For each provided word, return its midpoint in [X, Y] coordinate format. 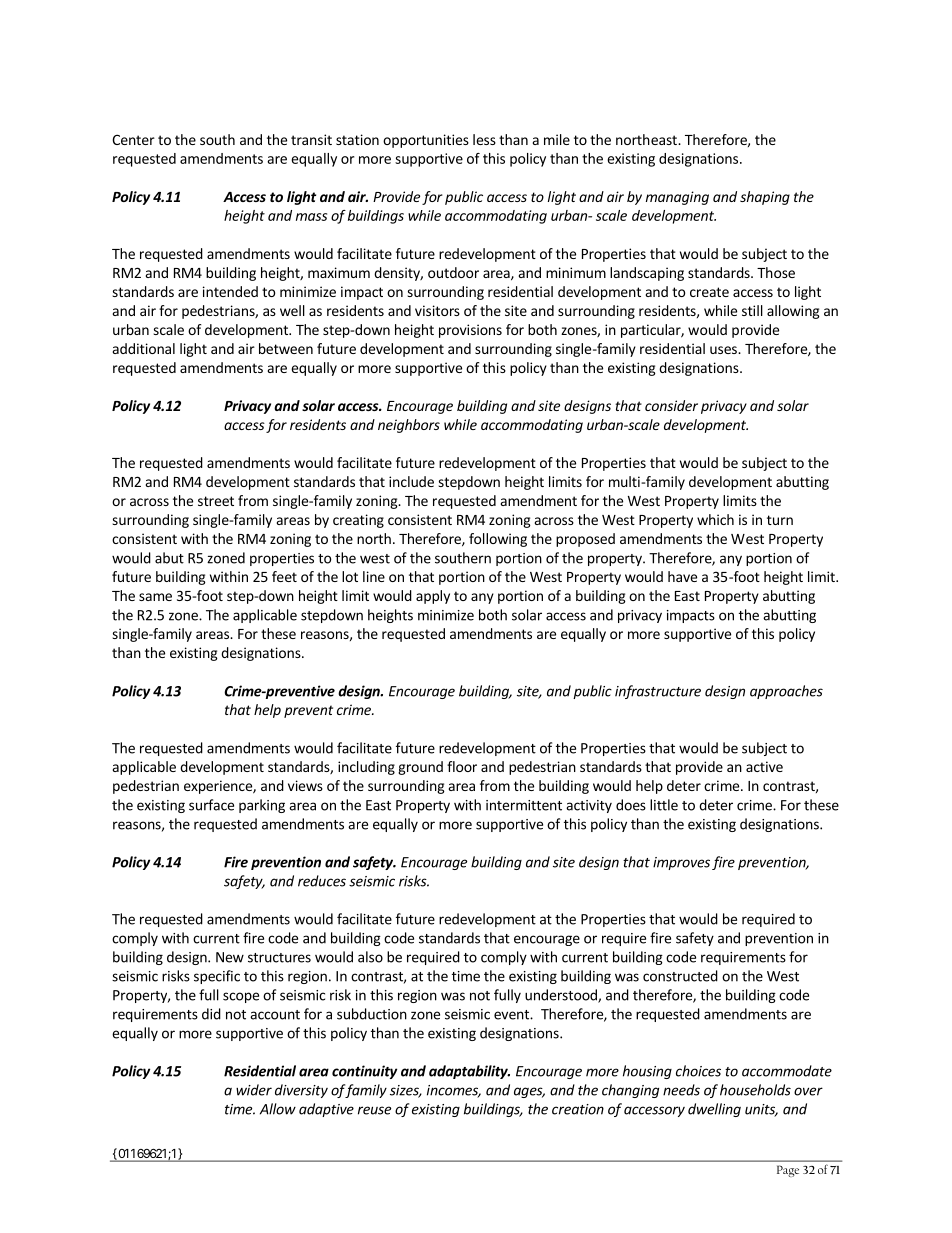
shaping [765, 198]
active [764, 766]
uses [724, 350]
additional [144, 348]
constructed [680, 976]
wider [254, 1090]
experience [219, 787]
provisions [470, 331]
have [682, 576]
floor [462, 766]
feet [284, 576]
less [484, 139]
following [498, 540]
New [230, 957]
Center [133, 139]
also [370, 957]
